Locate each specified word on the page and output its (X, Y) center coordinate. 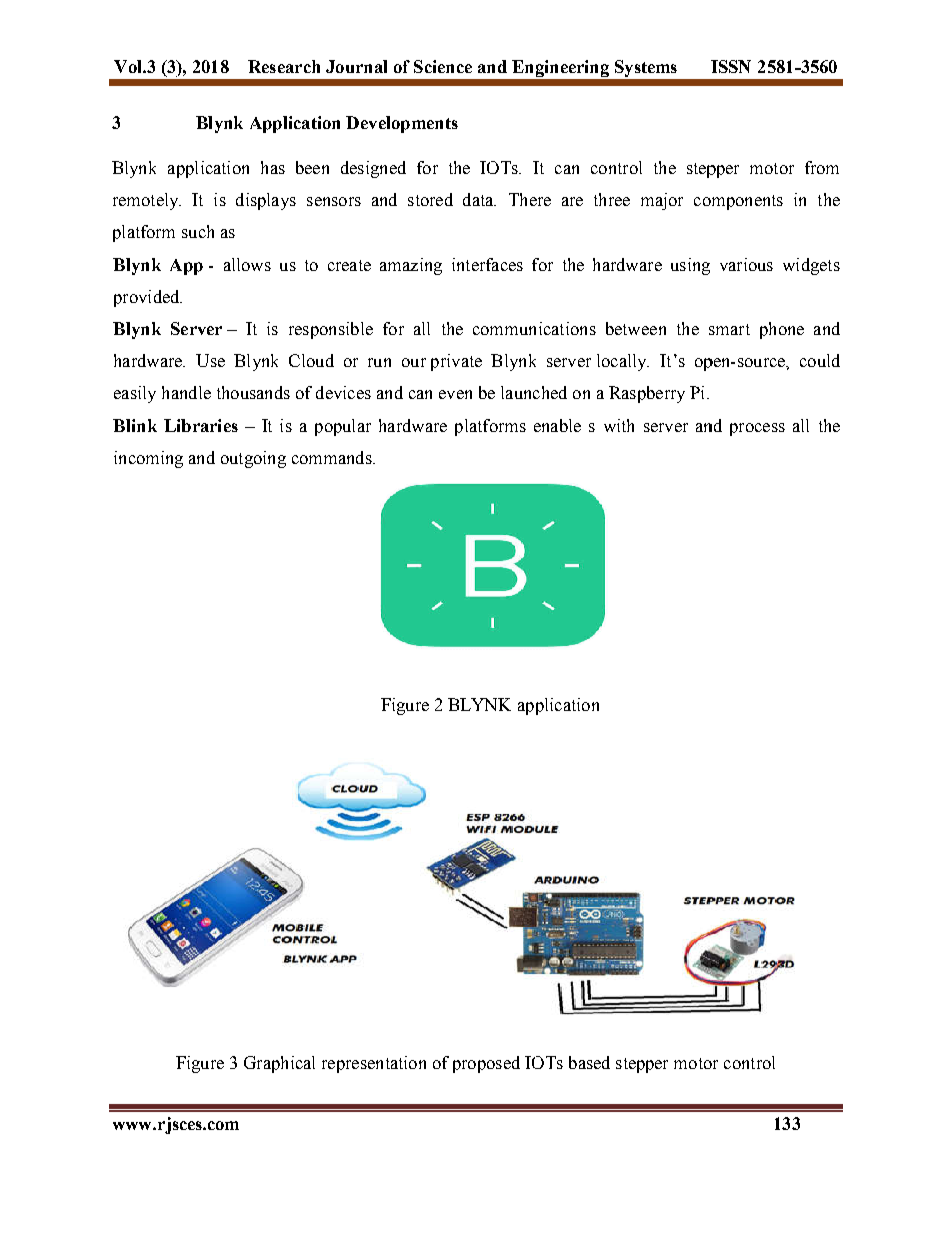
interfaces (487, 264)
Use (210, 360)
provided (148, 298)
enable (557, 425)
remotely (147, 201)
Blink (135, 425)
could (820, 360)
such (198, 231)
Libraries (201, 425)
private (456, 362)
